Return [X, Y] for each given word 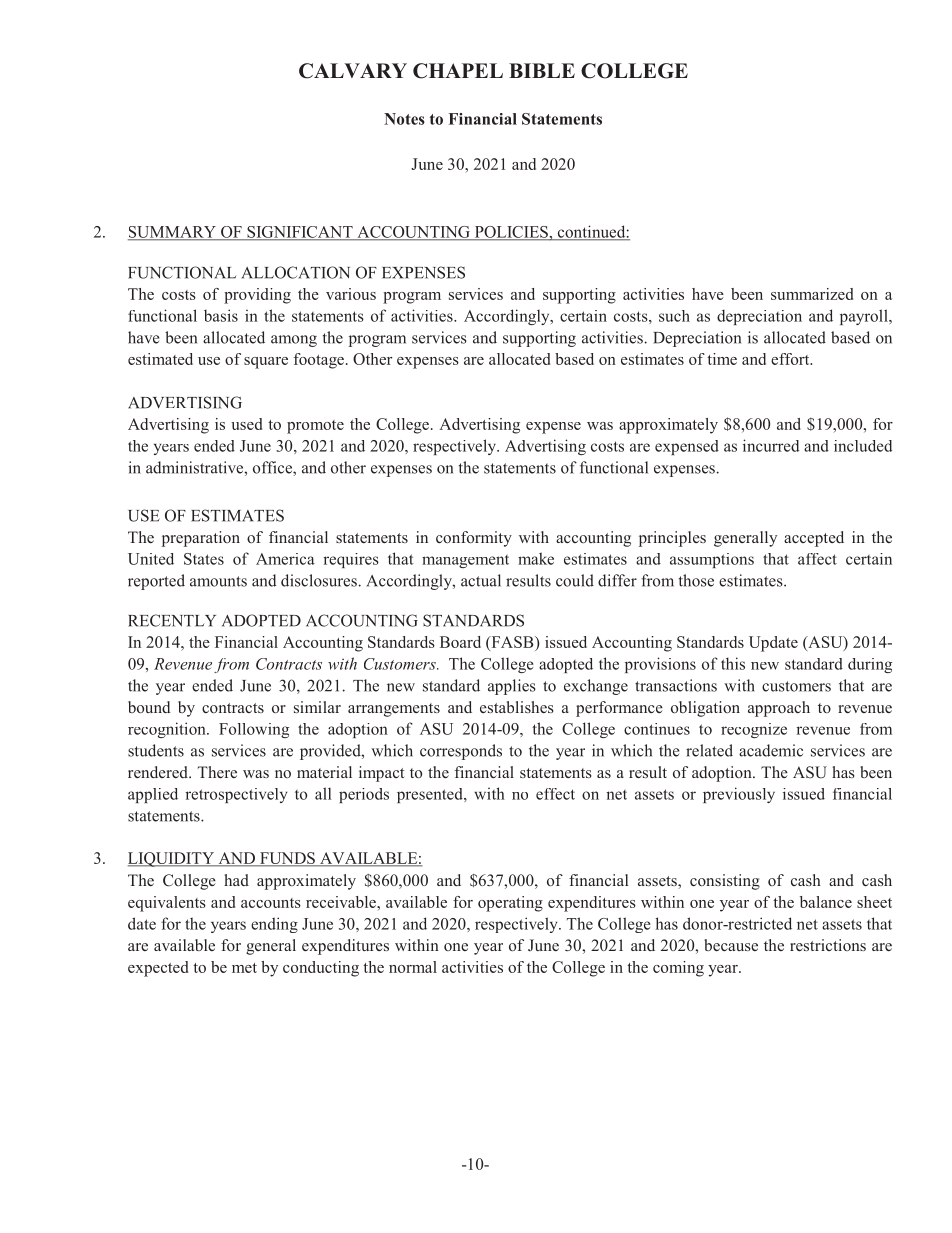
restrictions [828, 945]
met [244, 968]
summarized [812, 294]
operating [510, 904]
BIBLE [542, 70]
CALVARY [353, 71]
